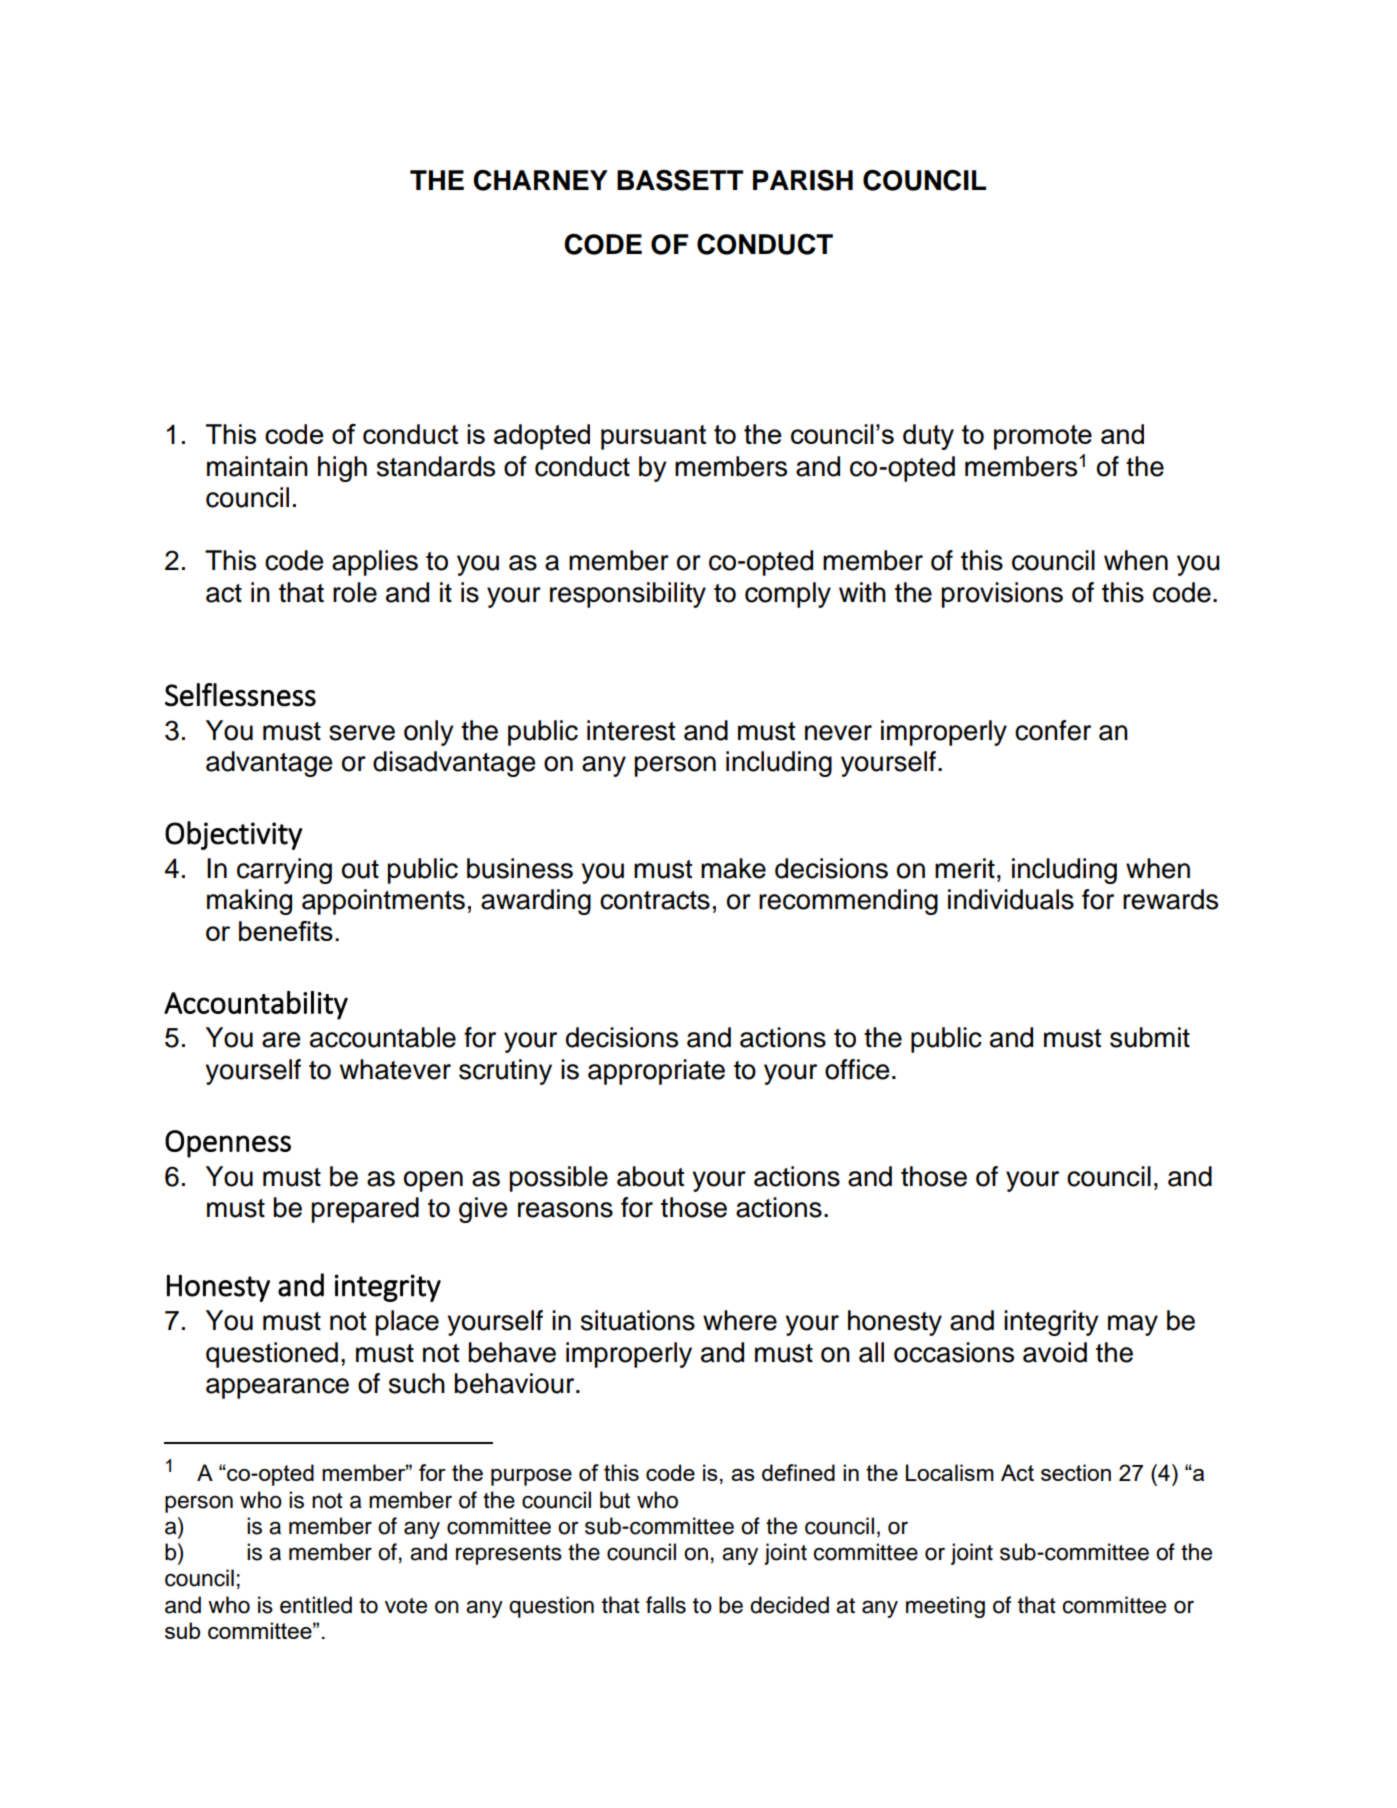 This image has height=1808, width=1397. Describe the element at coordinates (365, 1210) in the image. I see `prepared` at that location.
